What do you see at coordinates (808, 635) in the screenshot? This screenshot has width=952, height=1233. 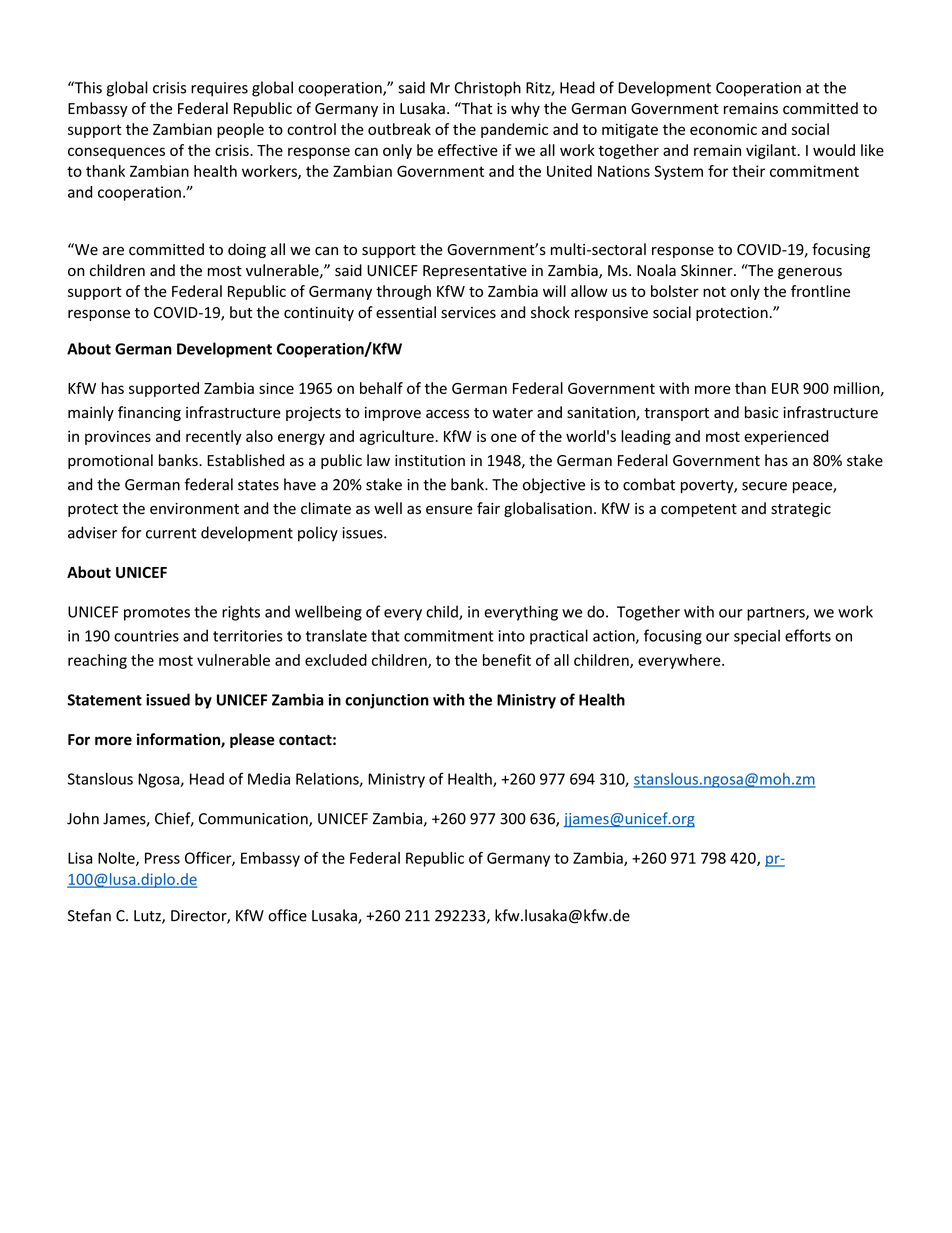 I see `efforts` at bounding box center [808, 635].
